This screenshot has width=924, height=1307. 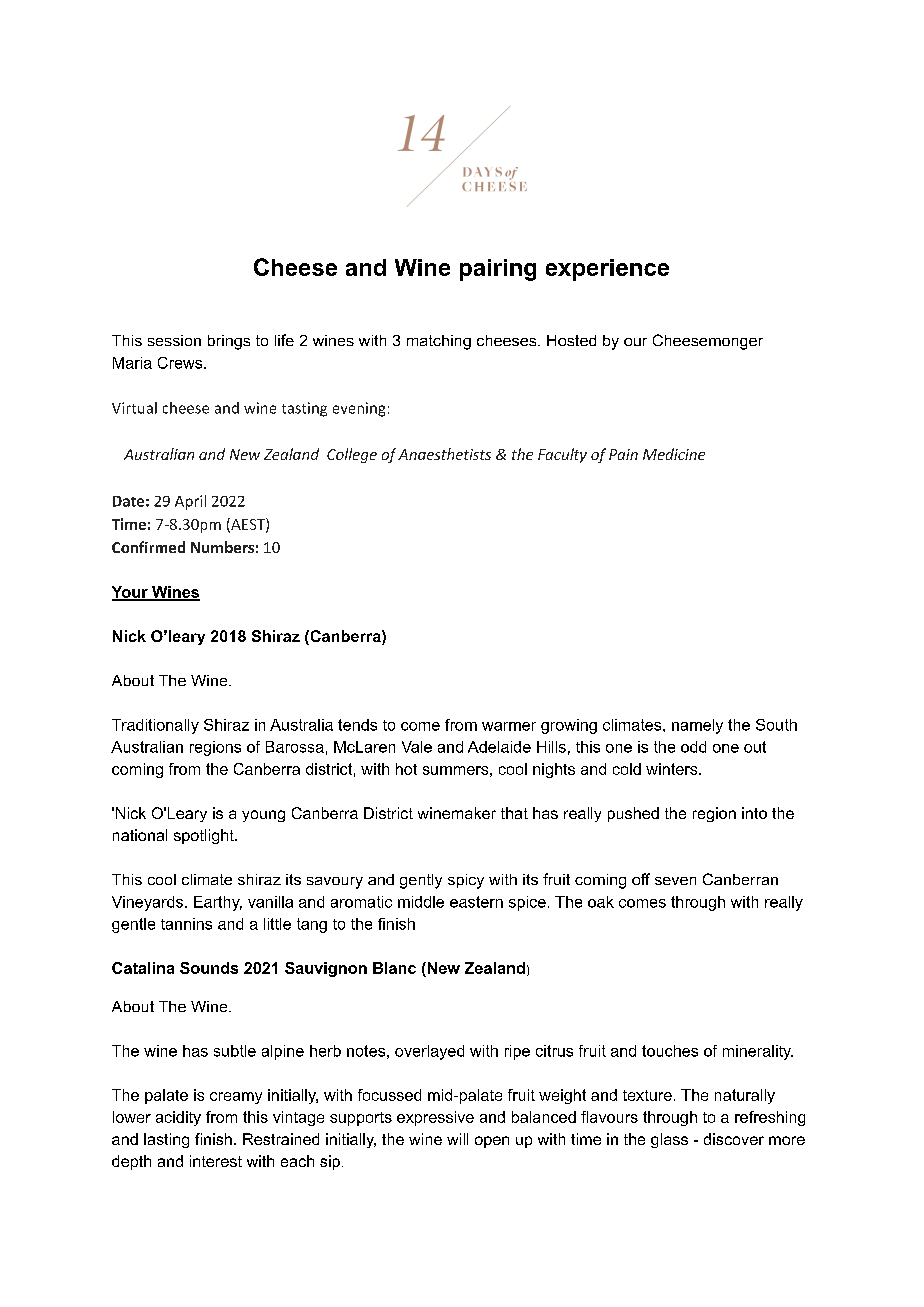 What do you see at coordinates (562, 455) in the screenshot?
I see `Faculty` at bounding box center [562, 455].
